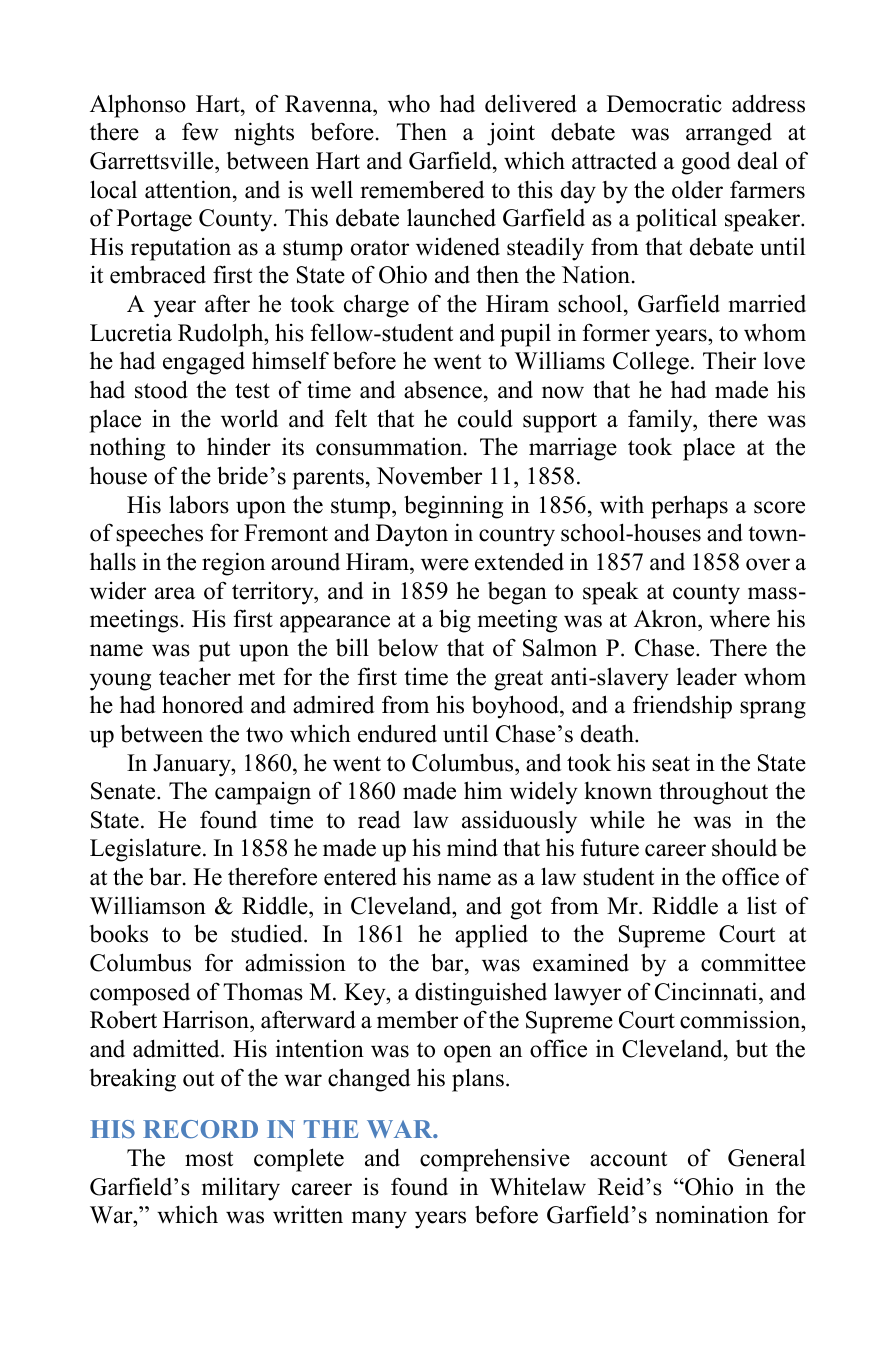 The width and height of the page is (896, 1345). Describe the element at coordinates (443, 390) in the page. I see `absence` at that location.
